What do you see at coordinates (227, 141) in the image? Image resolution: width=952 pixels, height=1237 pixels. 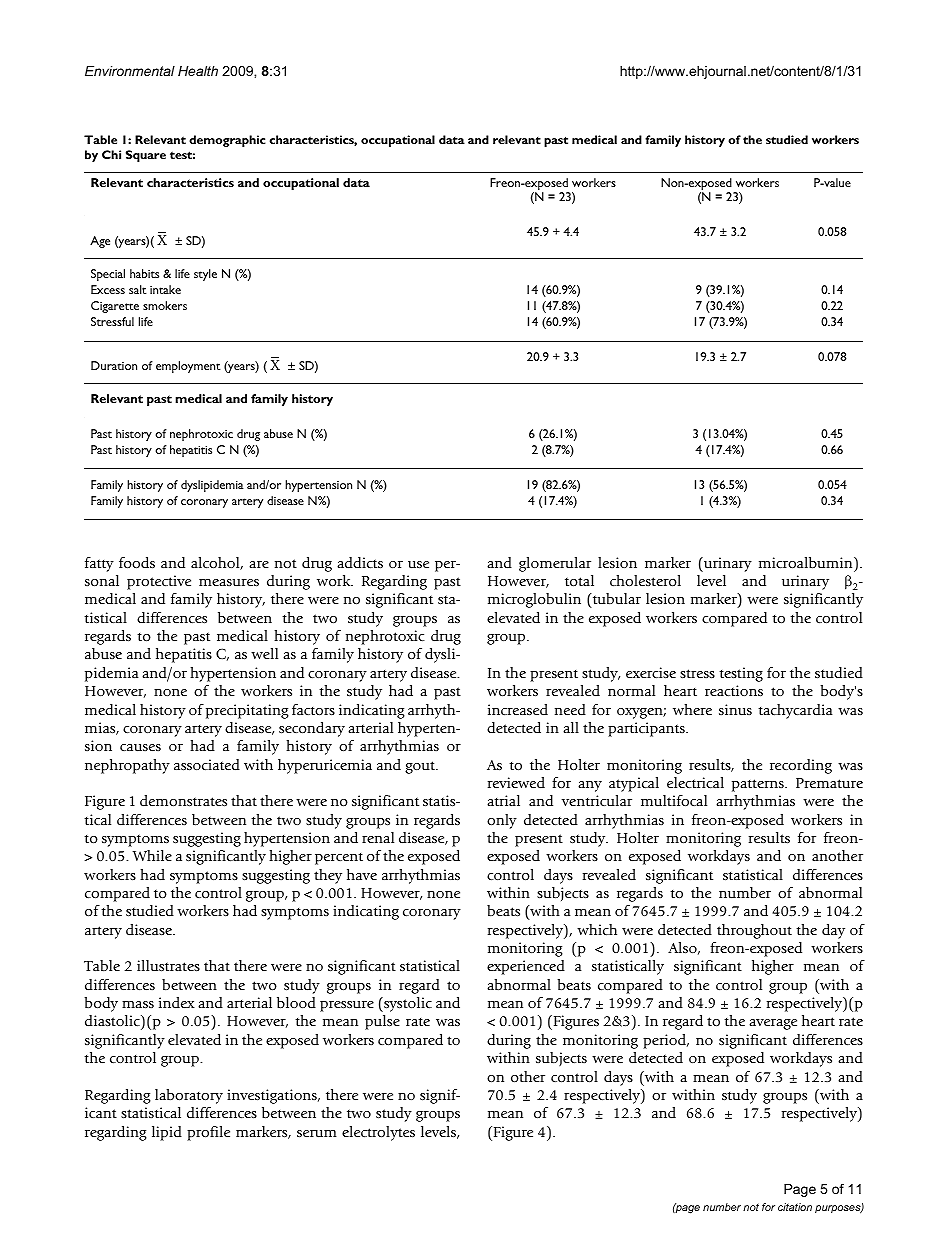 I see `demographic` at bounding box center [227, 141].
